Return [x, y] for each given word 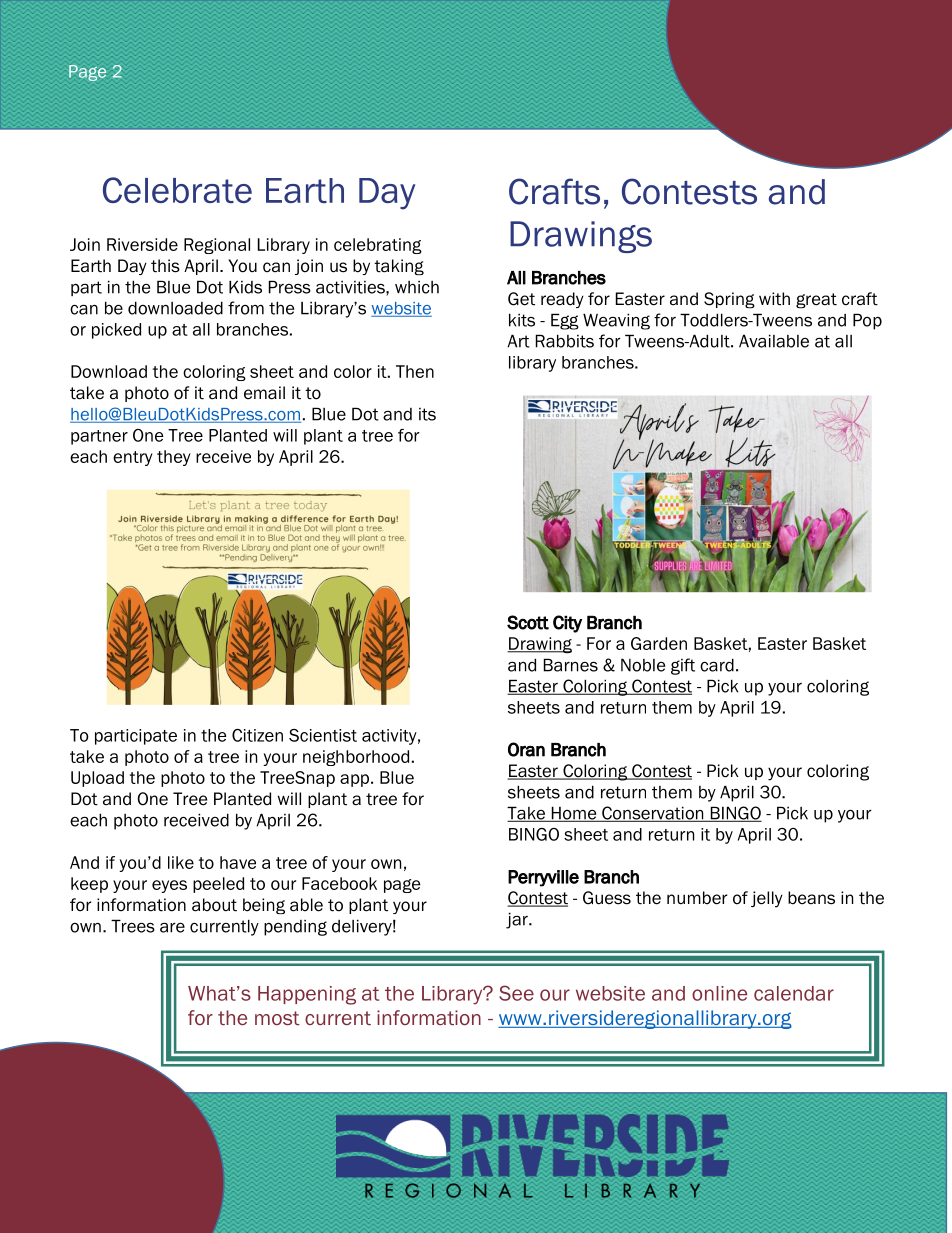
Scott [528, 622]
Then [415, 371]
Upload [97, 779]
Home [574, 814]
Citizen [257, 735]
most [277, 1018]
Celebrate [177, 190]
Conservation [653, 814]
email [264, 393]
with [774, 299]
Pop [867, 321]
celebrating [378, 246]
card [717, 665]
